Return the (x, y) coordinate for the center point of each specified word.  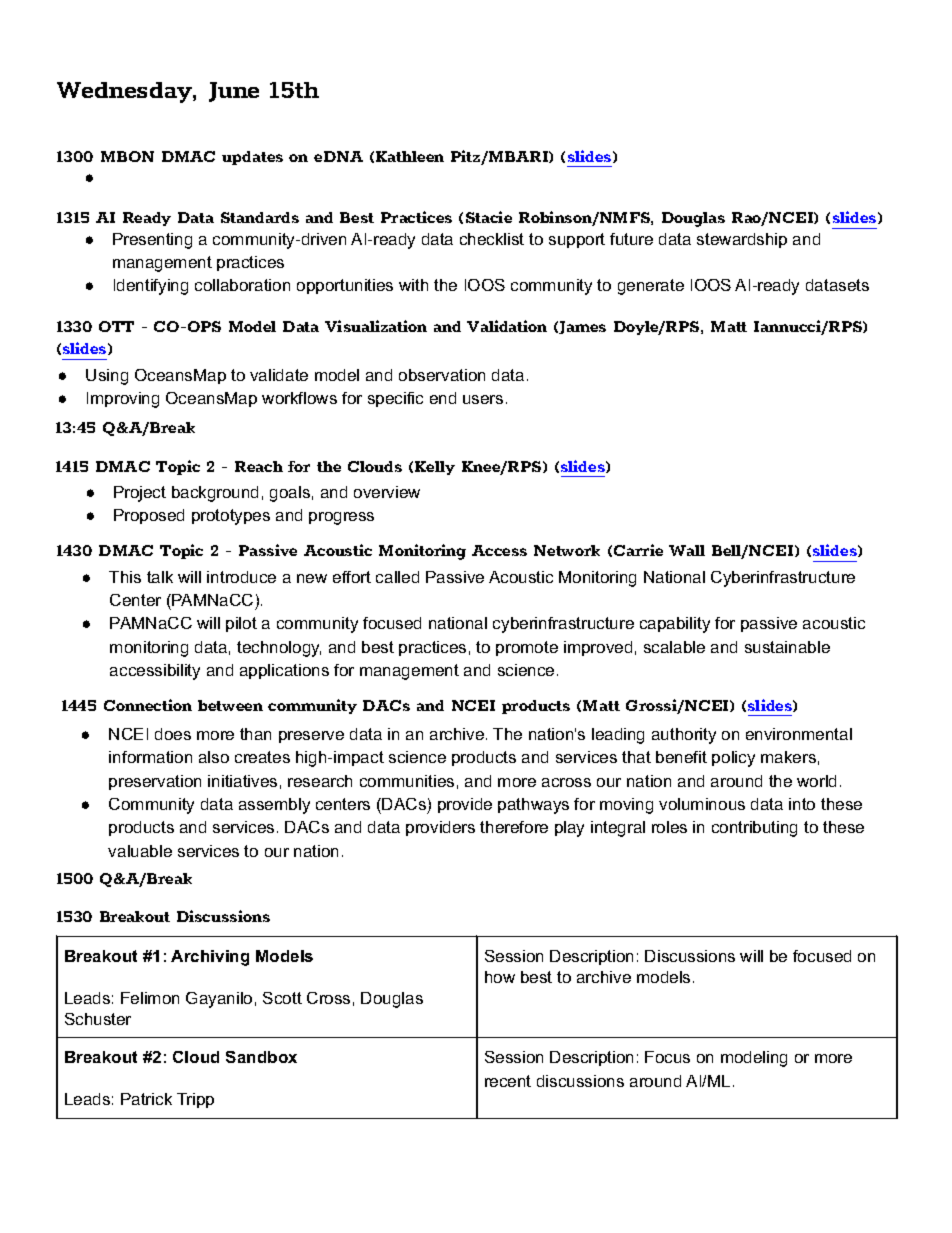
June (234, 92)
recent (508, 1081)
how (500, 977)
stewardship (742, 240)
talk (160, 577)
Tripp (195, 1100)
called (397, 577)
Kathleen (410, 156)
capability (675, 625)
